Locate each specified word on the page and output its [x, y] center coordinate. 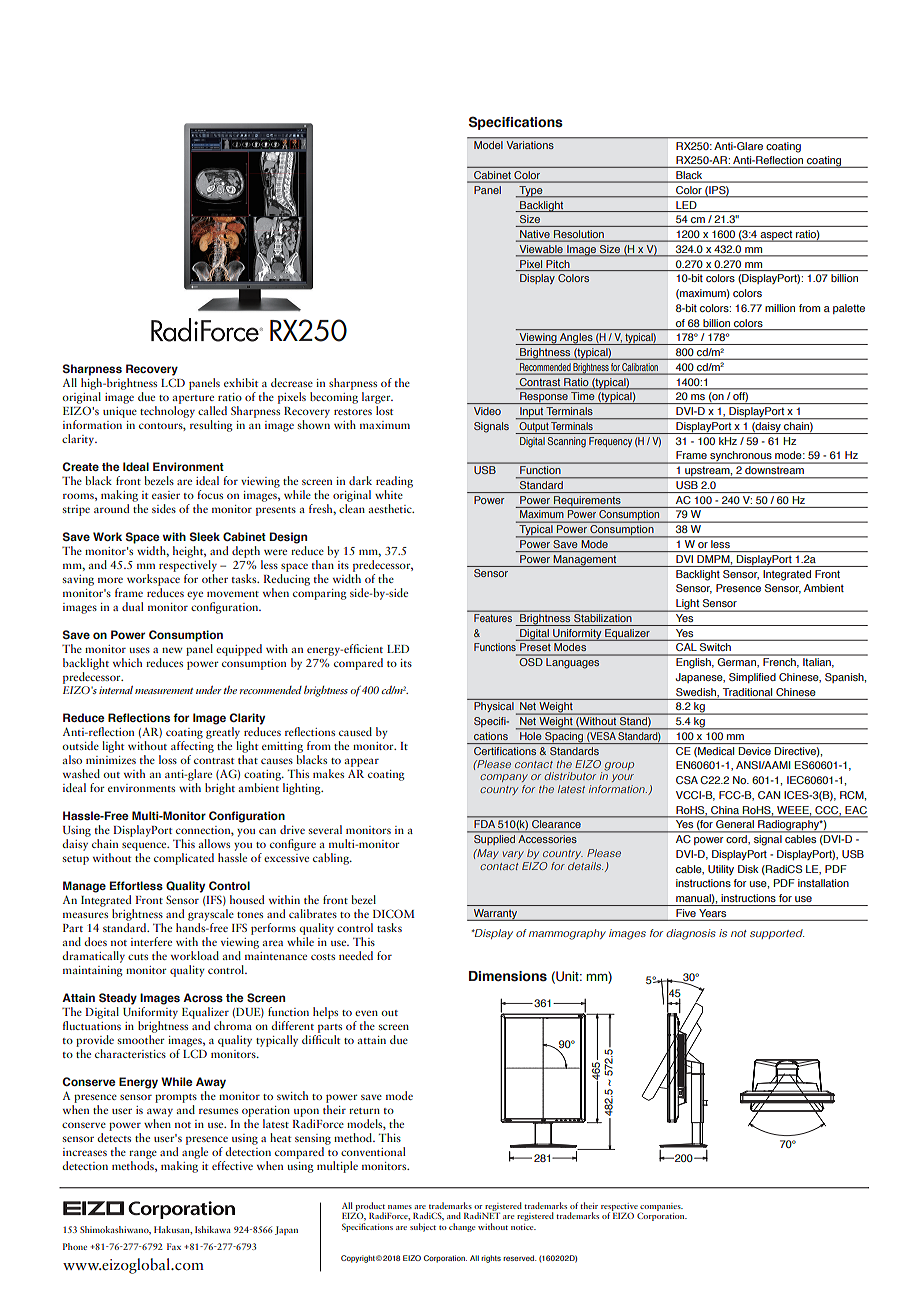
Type [531, 192]
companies [661, 1208]
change [462, 1227]
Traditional [747, 692]
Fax [174, 1246]
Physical [494, 707]
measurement [164, 691]
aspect [776, 236]
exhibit [241, 382]
